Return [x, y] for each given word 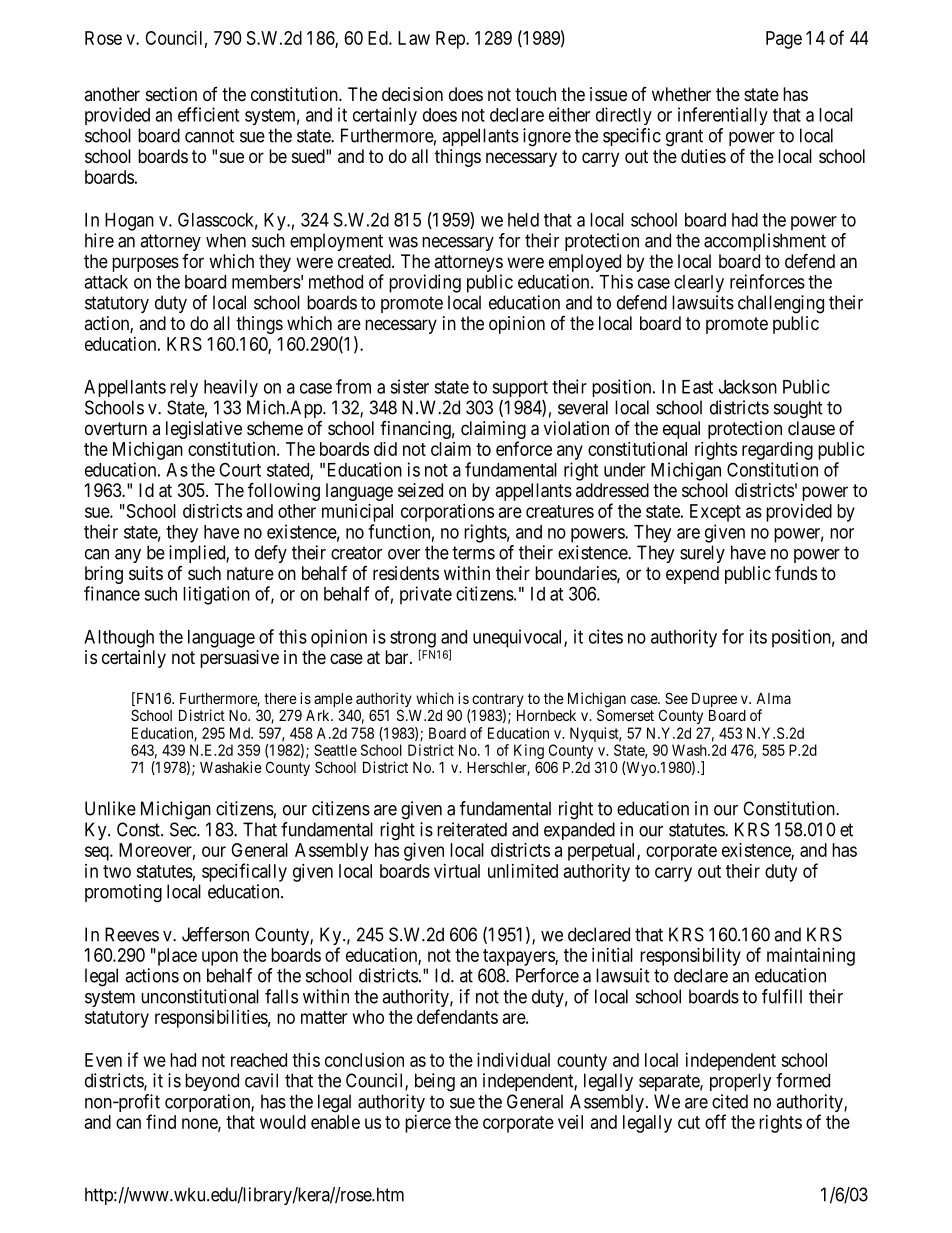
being [435, 1082]
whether [681, 94]
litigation [216, 595]
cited [730, 1101]
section [171, 94]
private [426, 595]
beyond [212, 1082]
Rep [451, 40]
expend [692, 575]
